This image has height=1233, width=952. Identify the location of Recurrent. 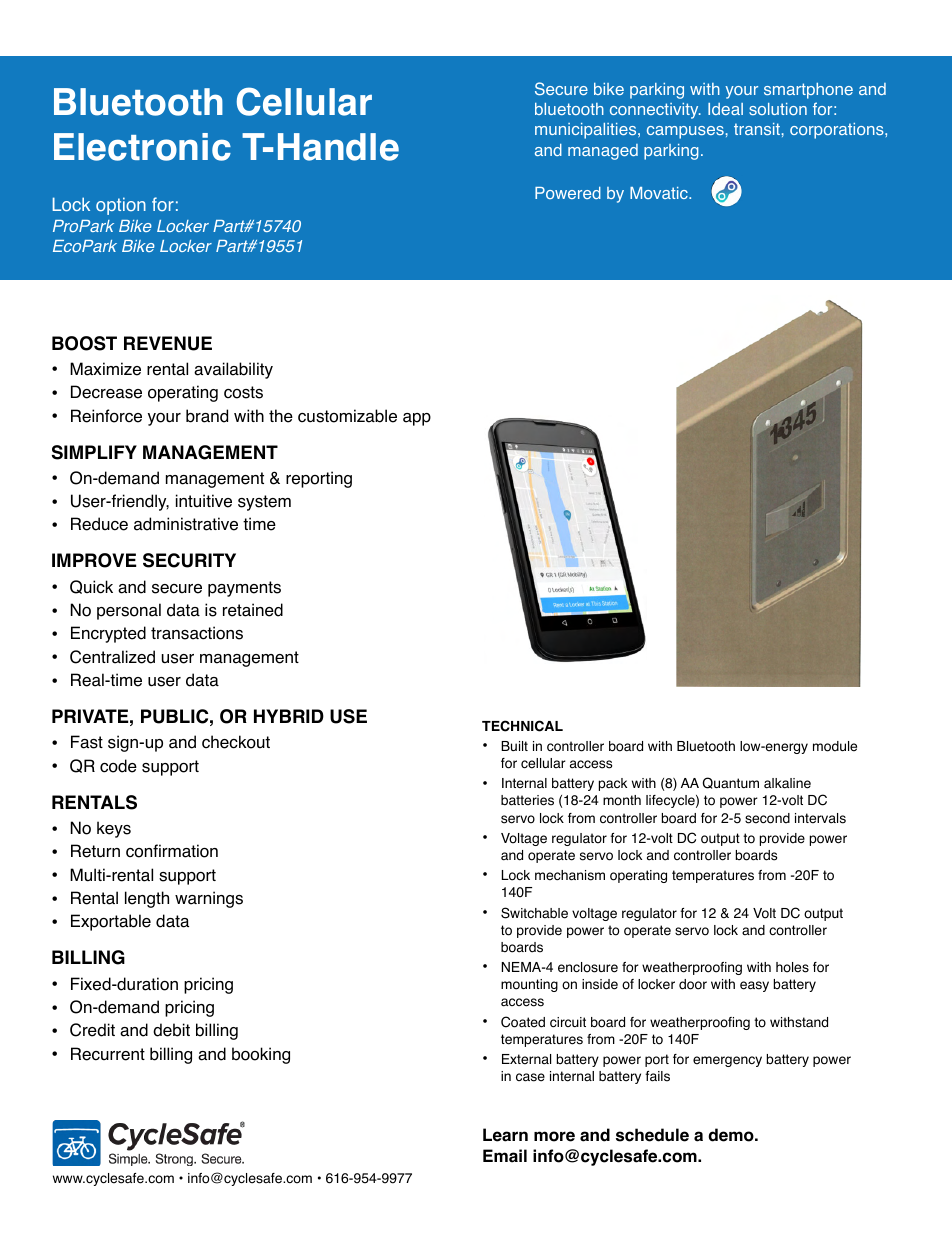
(108, 1054).
